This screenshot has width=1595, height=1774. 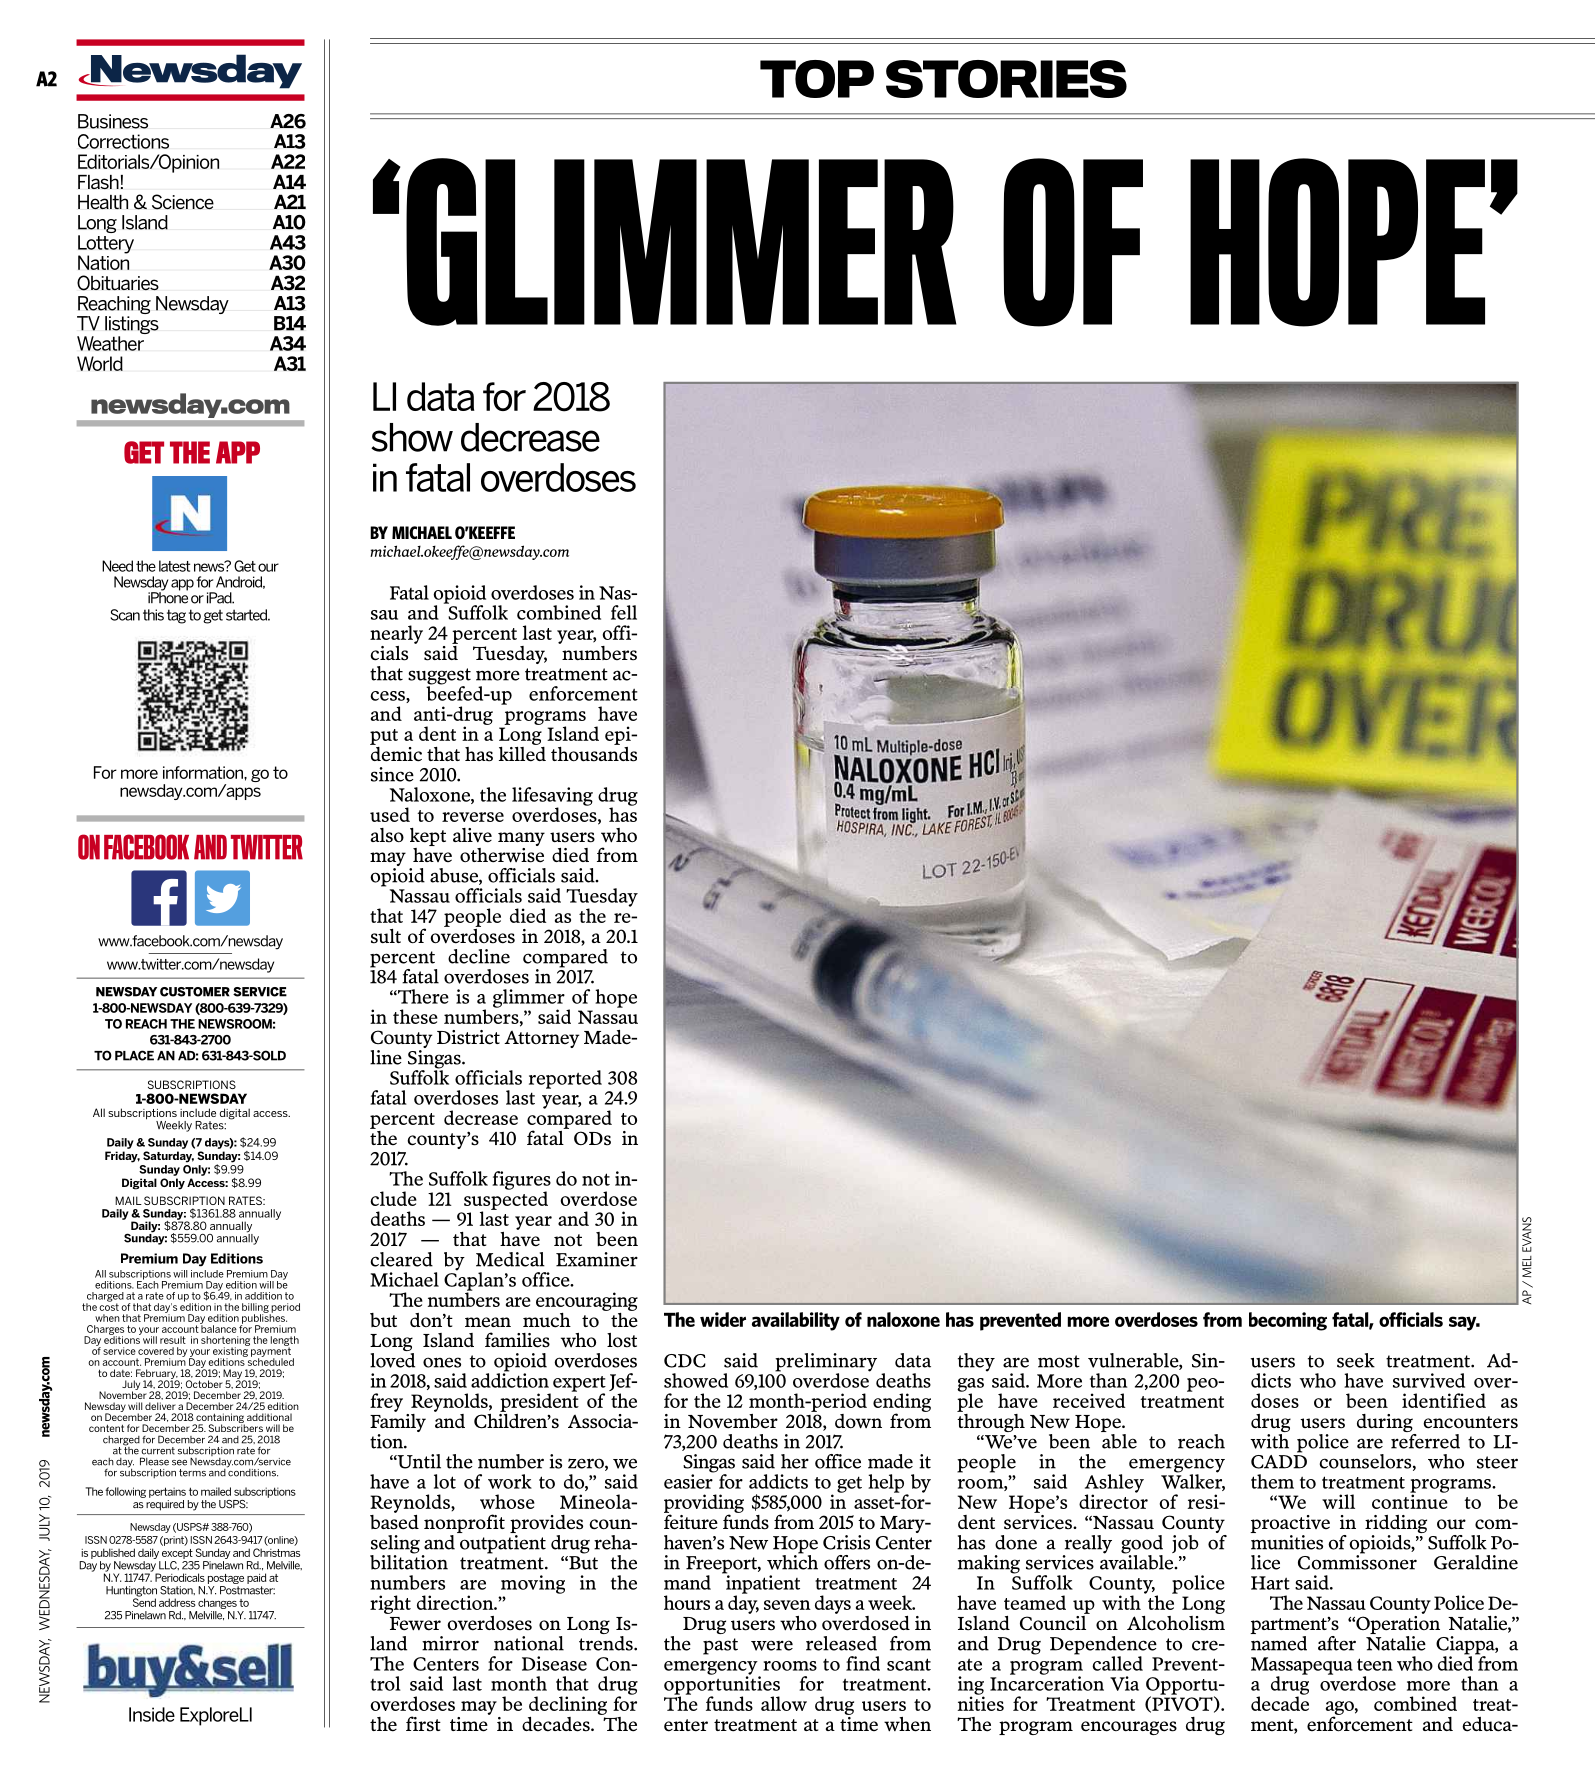 What do you see at coordinates (1288, 1321) in the screenshot?
I see `becoming` at bounding box center [1288, 1321].
